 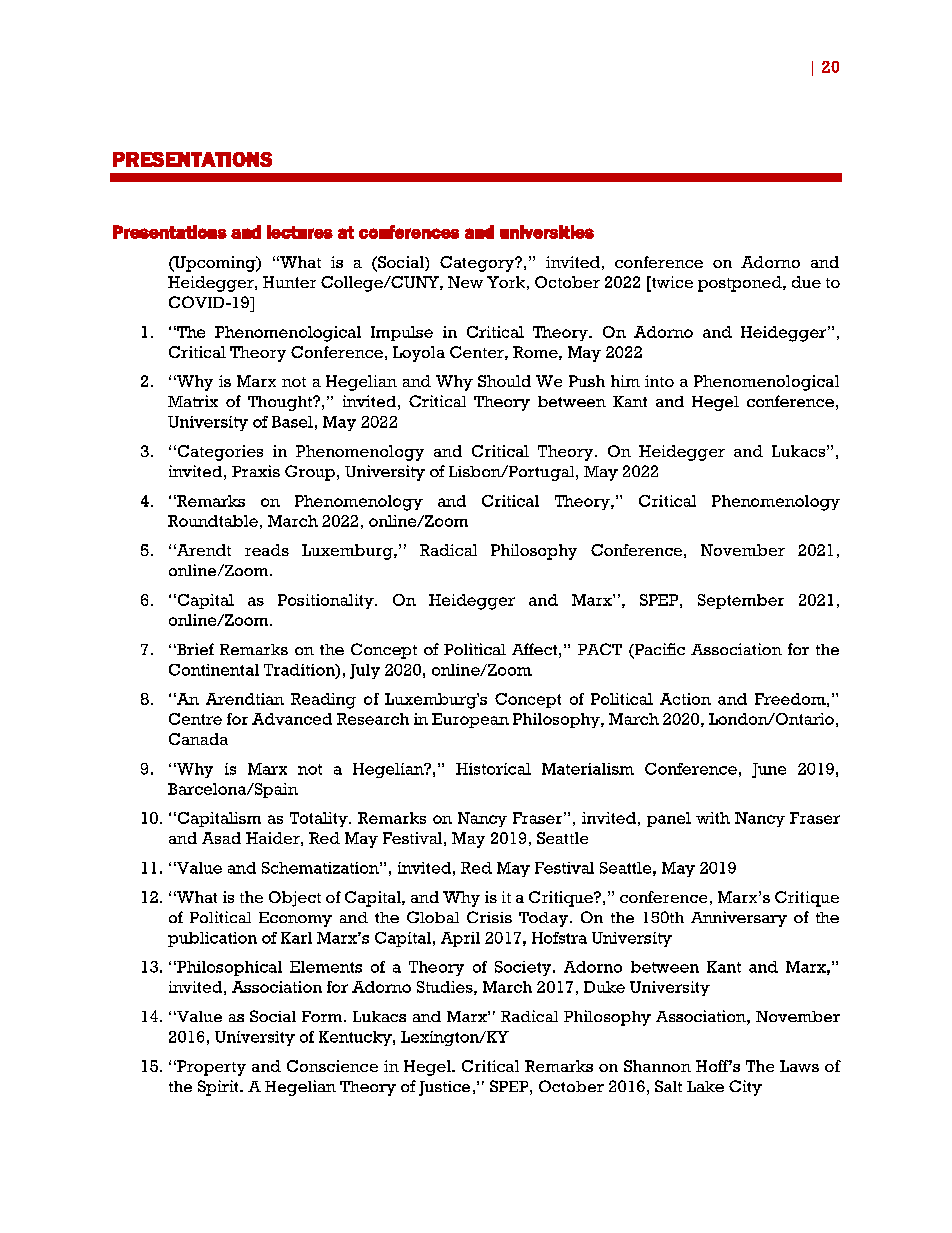 What do you see at coordinates (741, 284) in the screenshot?
I see `postponed` at bounding box center [741, 284].
